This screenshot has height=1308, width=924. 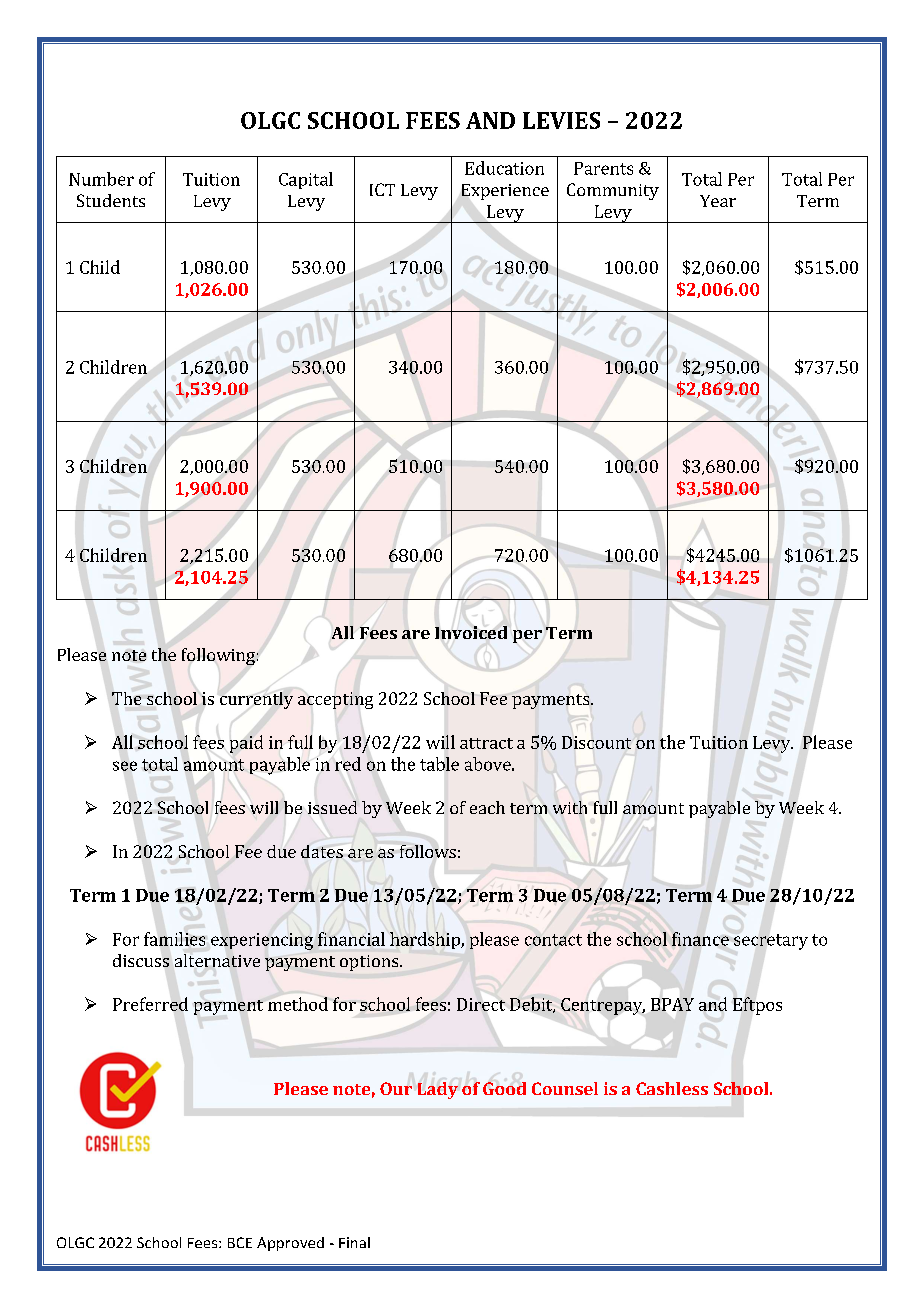 What do you see at coordinates (240, 1242) in the screenshot?
I see `BCE` at bounding box center [240, 1242].
